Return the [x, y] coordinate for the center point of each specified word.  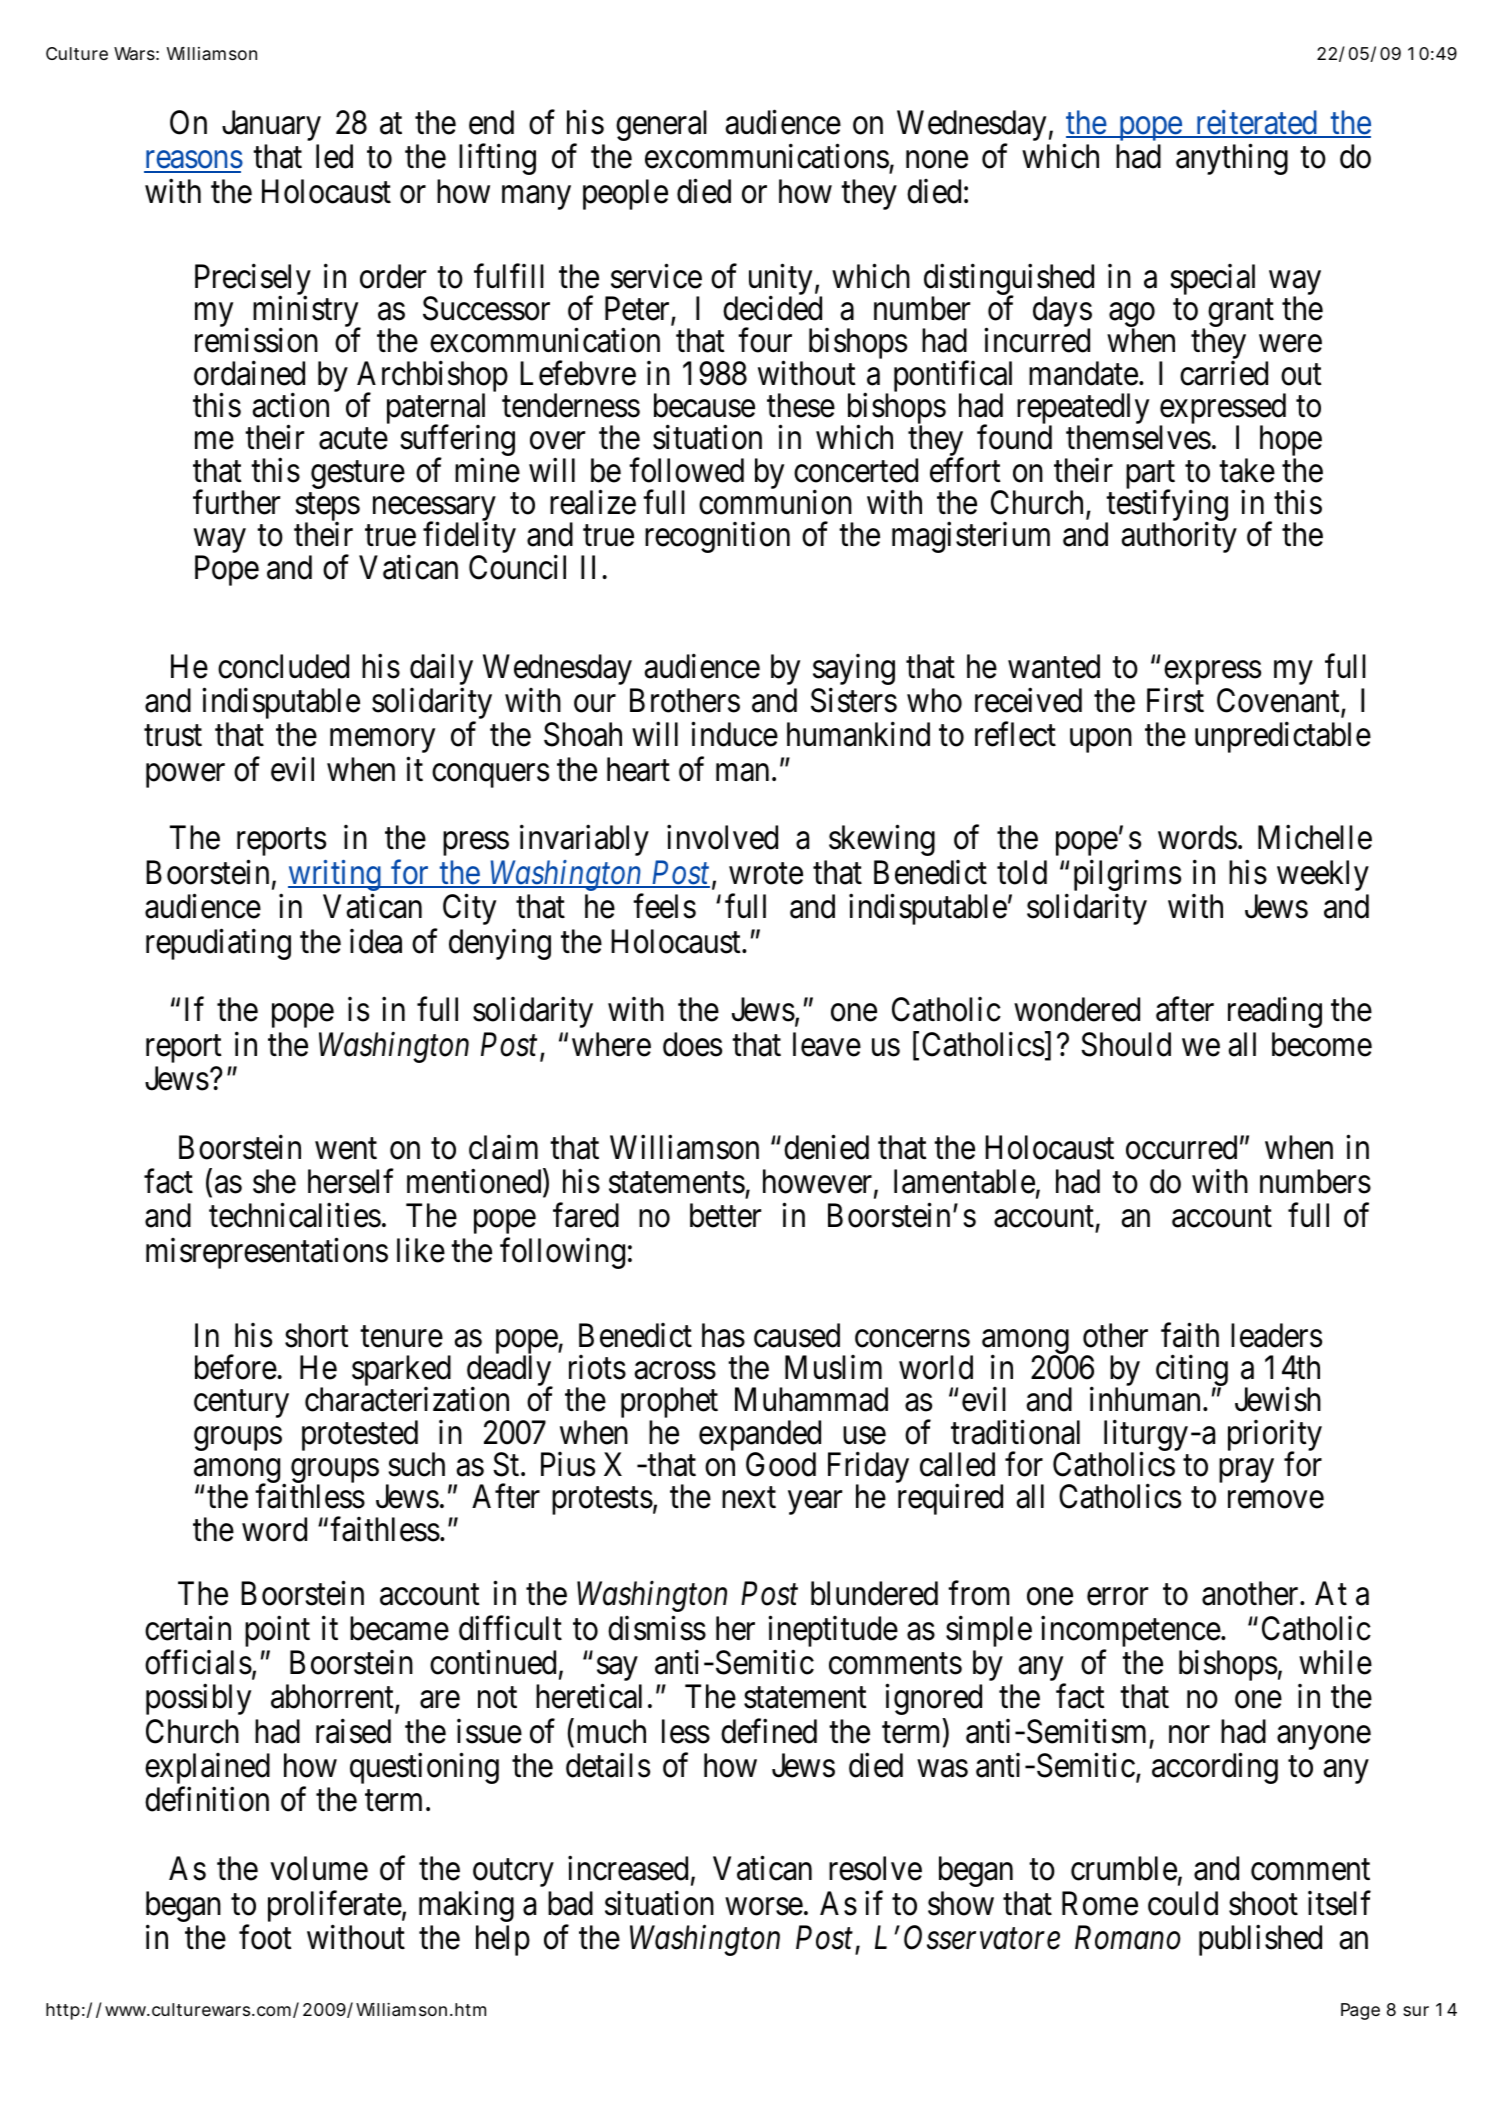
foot [265, 1937]
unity [780, 280]
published [1260, 1940]
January [271, 126]
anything [1232, 159]
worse [764, 1907]
